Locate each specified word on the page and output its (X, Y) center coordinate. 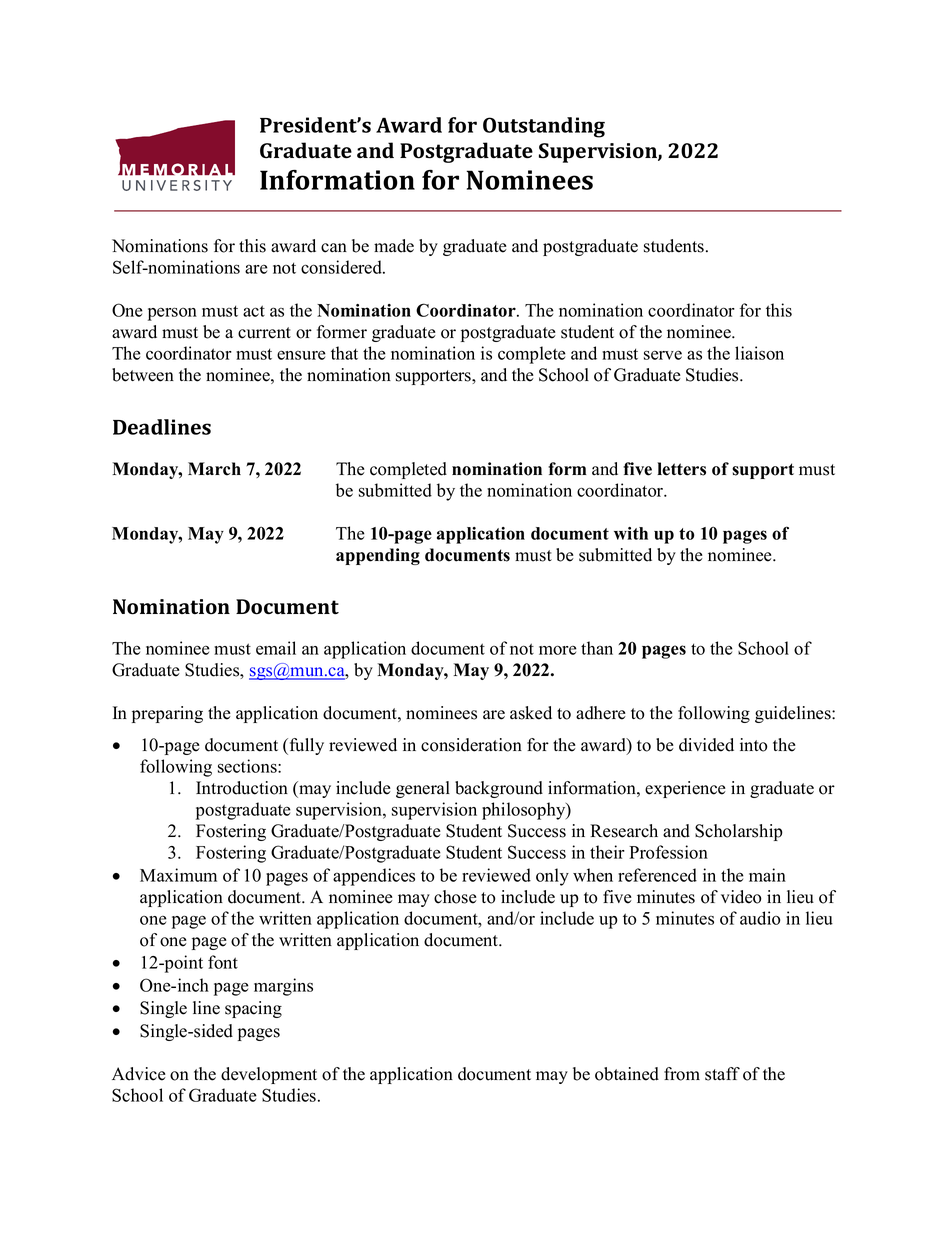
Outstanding (544, 127)
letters (681, 469)
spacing (253, 1009)
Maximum (178, 875)
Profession (668, 852)
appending (378, 556)
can (334, 248)
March (214, 469)
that (344, 353)
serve (663, 355)
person (172, 314)
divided (706, 745)
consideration (471, 745)
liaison (759, 353)
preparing (167, 714)
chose (455, 897)
